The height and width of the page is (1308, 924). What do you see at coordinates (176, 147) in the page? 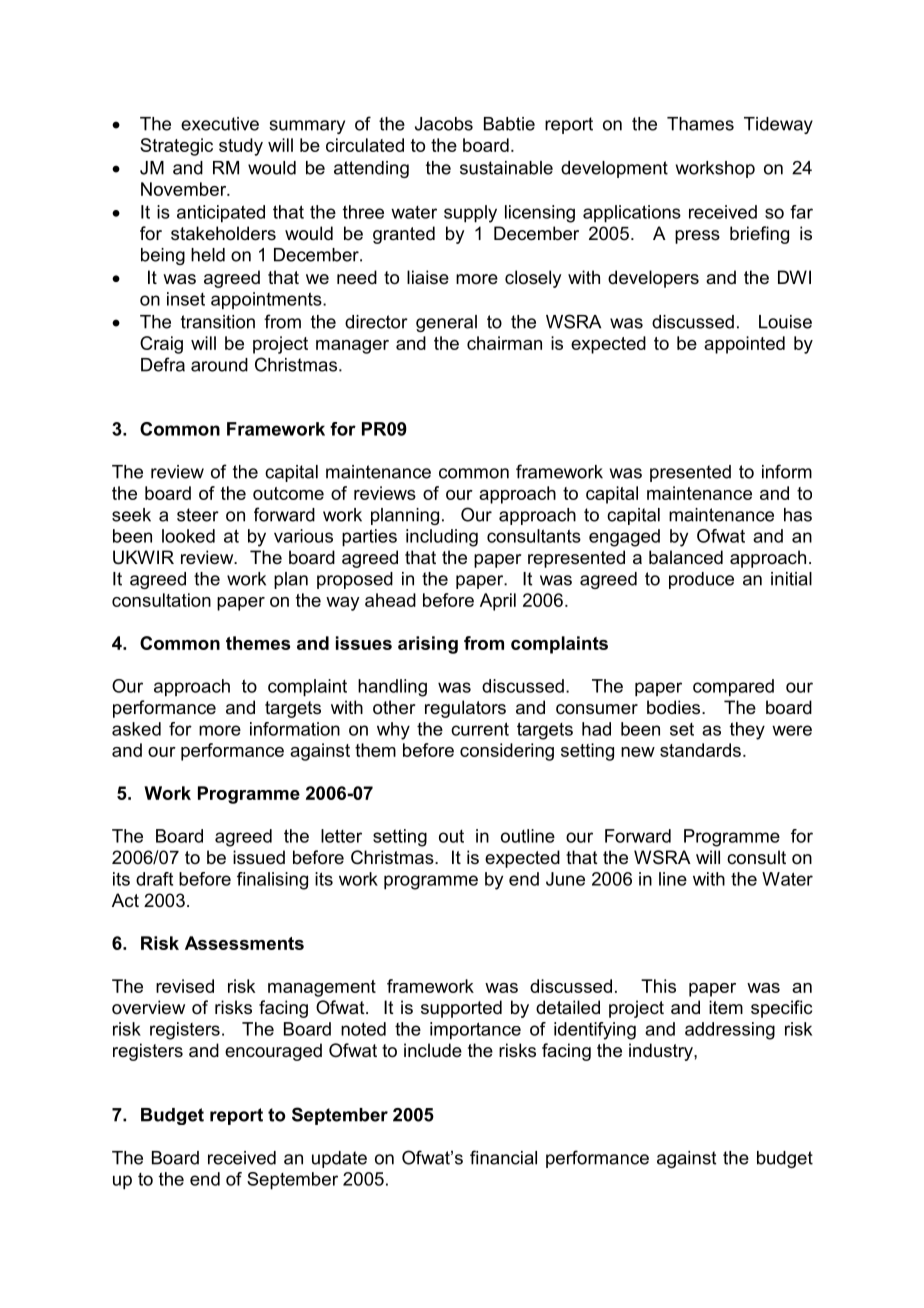
I see `Strategic` at bounding box center [176, 147].
